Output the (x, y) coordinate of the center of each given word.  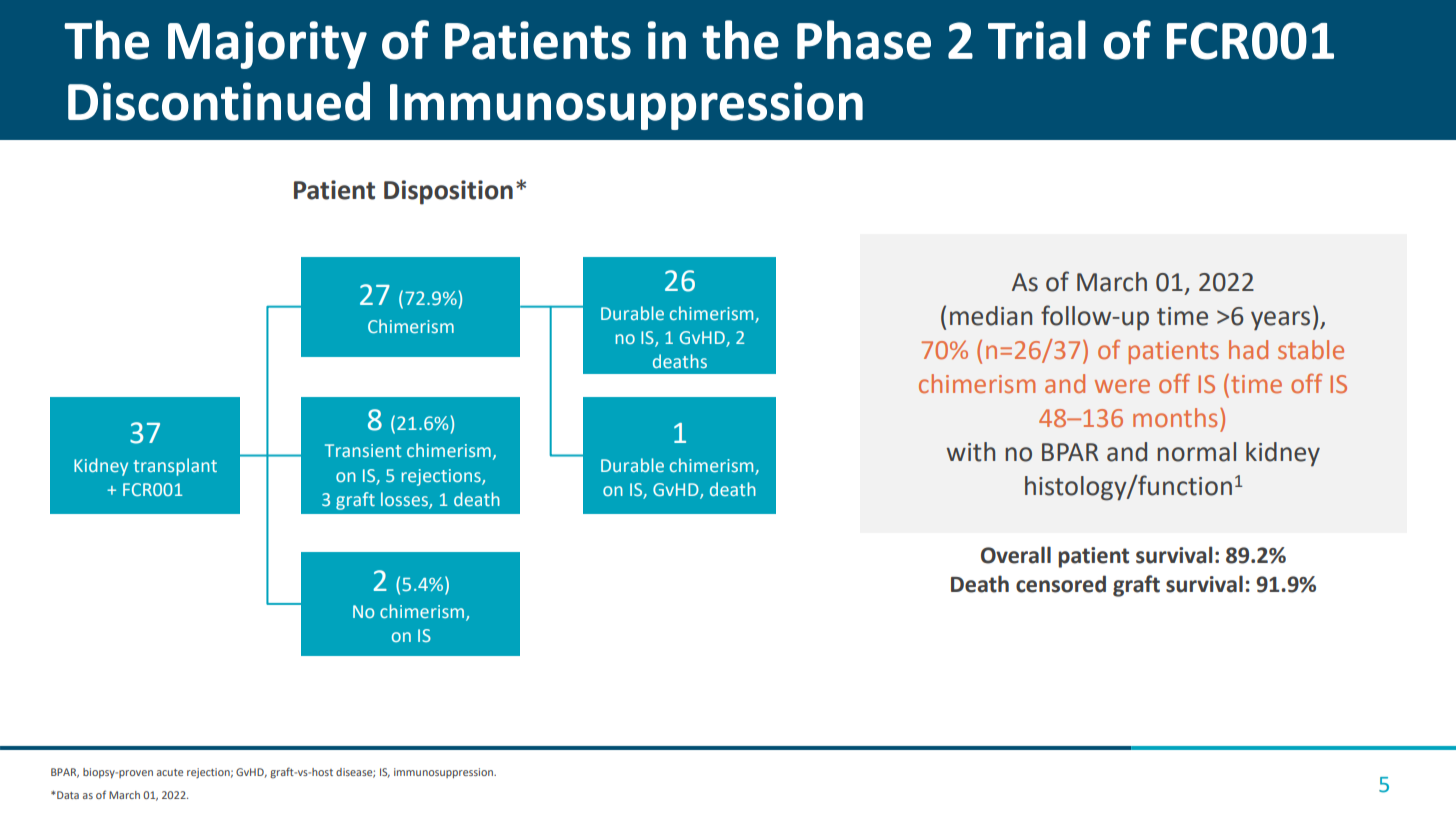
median (991, 316)
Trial (1037, 40)
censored (1061, 584)
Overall (1016, 555)
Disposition (448, 192)
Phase (864, 40)
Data (68, 795)
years (1280, 321)
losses (405, 500)
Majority (267, 45)
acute (170, 772)
